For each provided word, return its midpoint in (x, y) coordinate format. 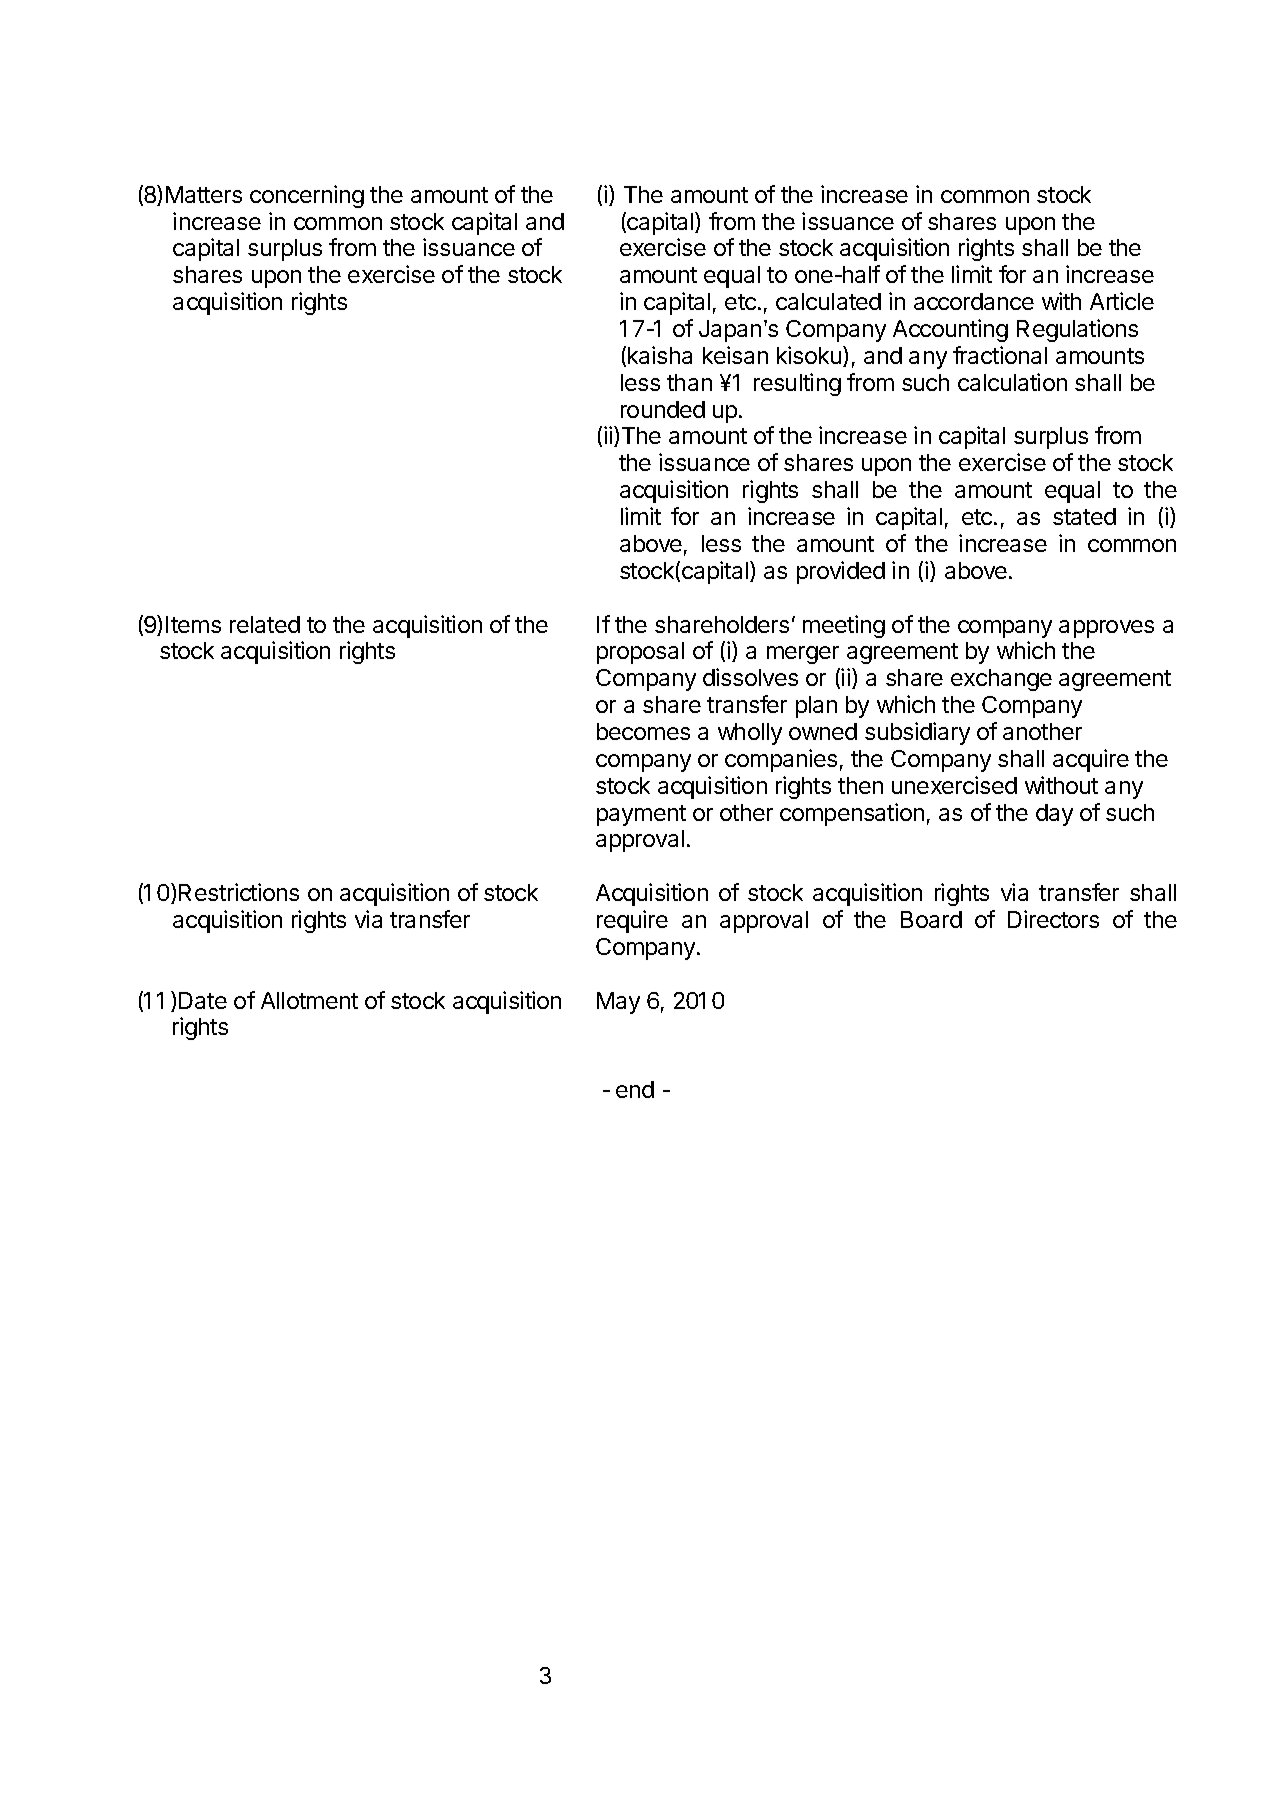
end (635, 1089)
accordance (974, 301)
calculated (828, 301)
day (1054, 815)
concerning (307, 196)
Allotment (309, 1000)
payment (641, 815)
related (265, 624)
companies (781, 760)
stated (1084, 516)
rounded (663, 409)
